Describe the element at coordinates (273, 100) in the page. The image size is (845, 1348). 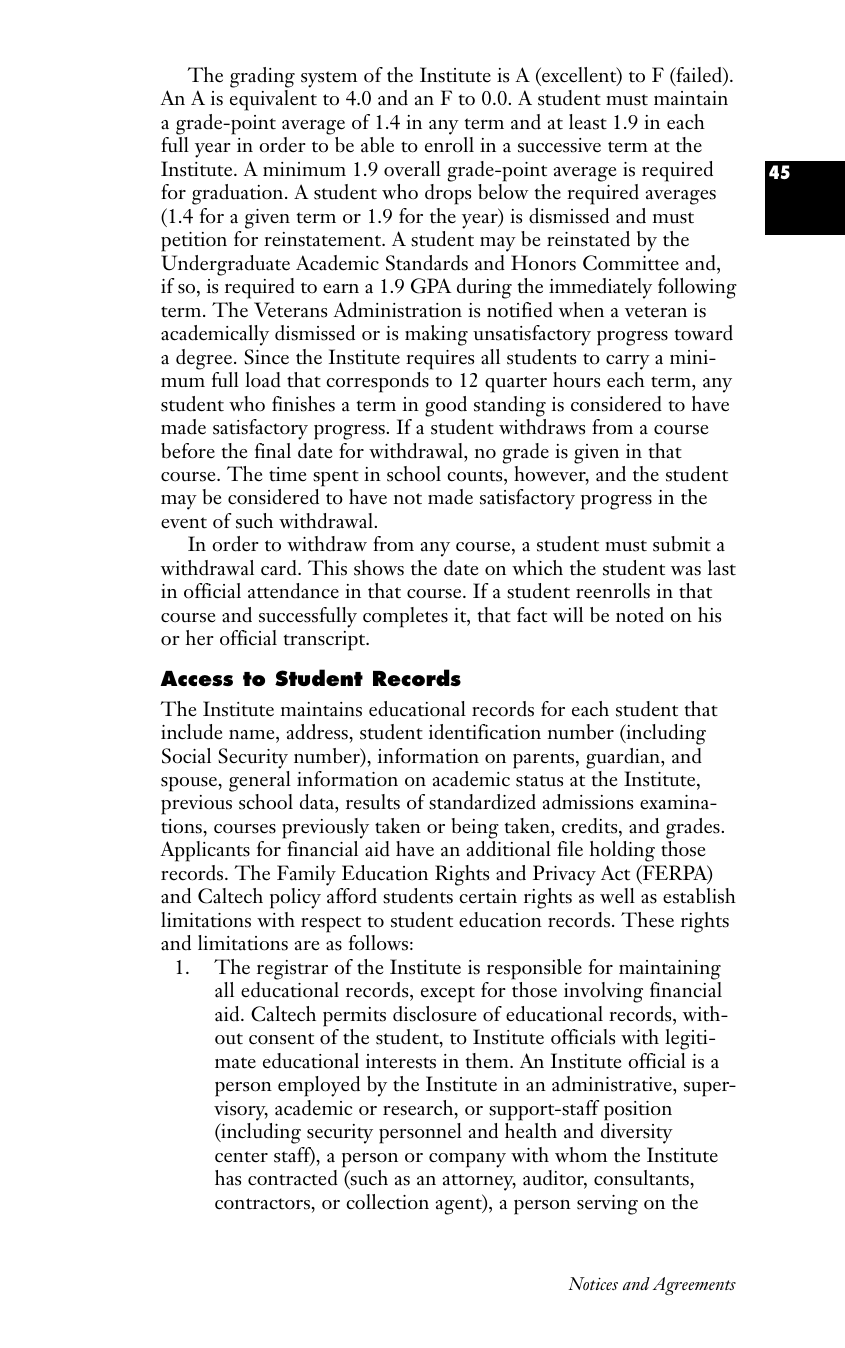
I see `equivalent` at that location.
